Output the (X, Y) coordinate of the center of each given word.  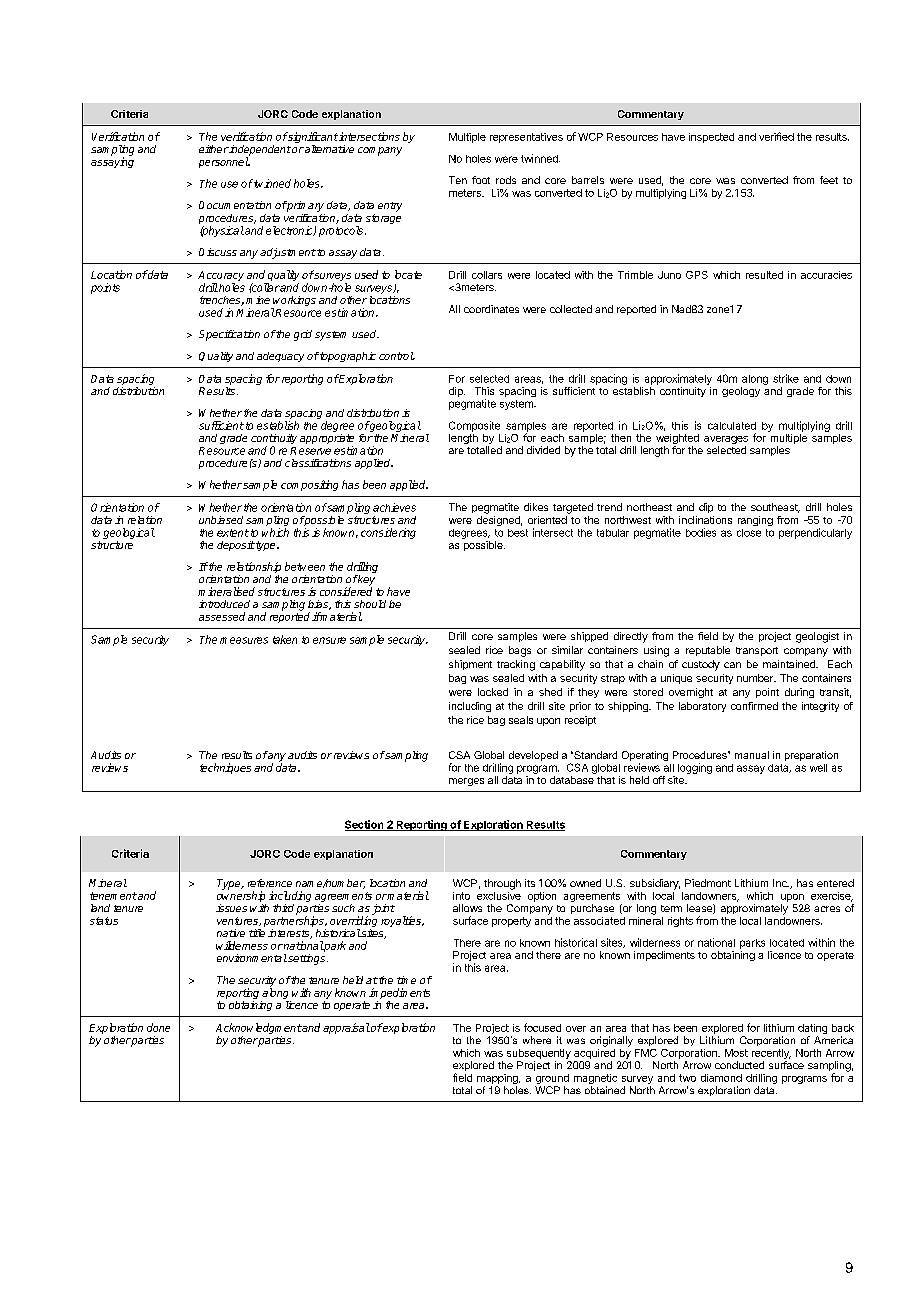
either (214, 149)
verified (776, 136)
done (158, 1027)
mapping (498, 1080)
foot (481, 180)
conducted (739, 1065)
